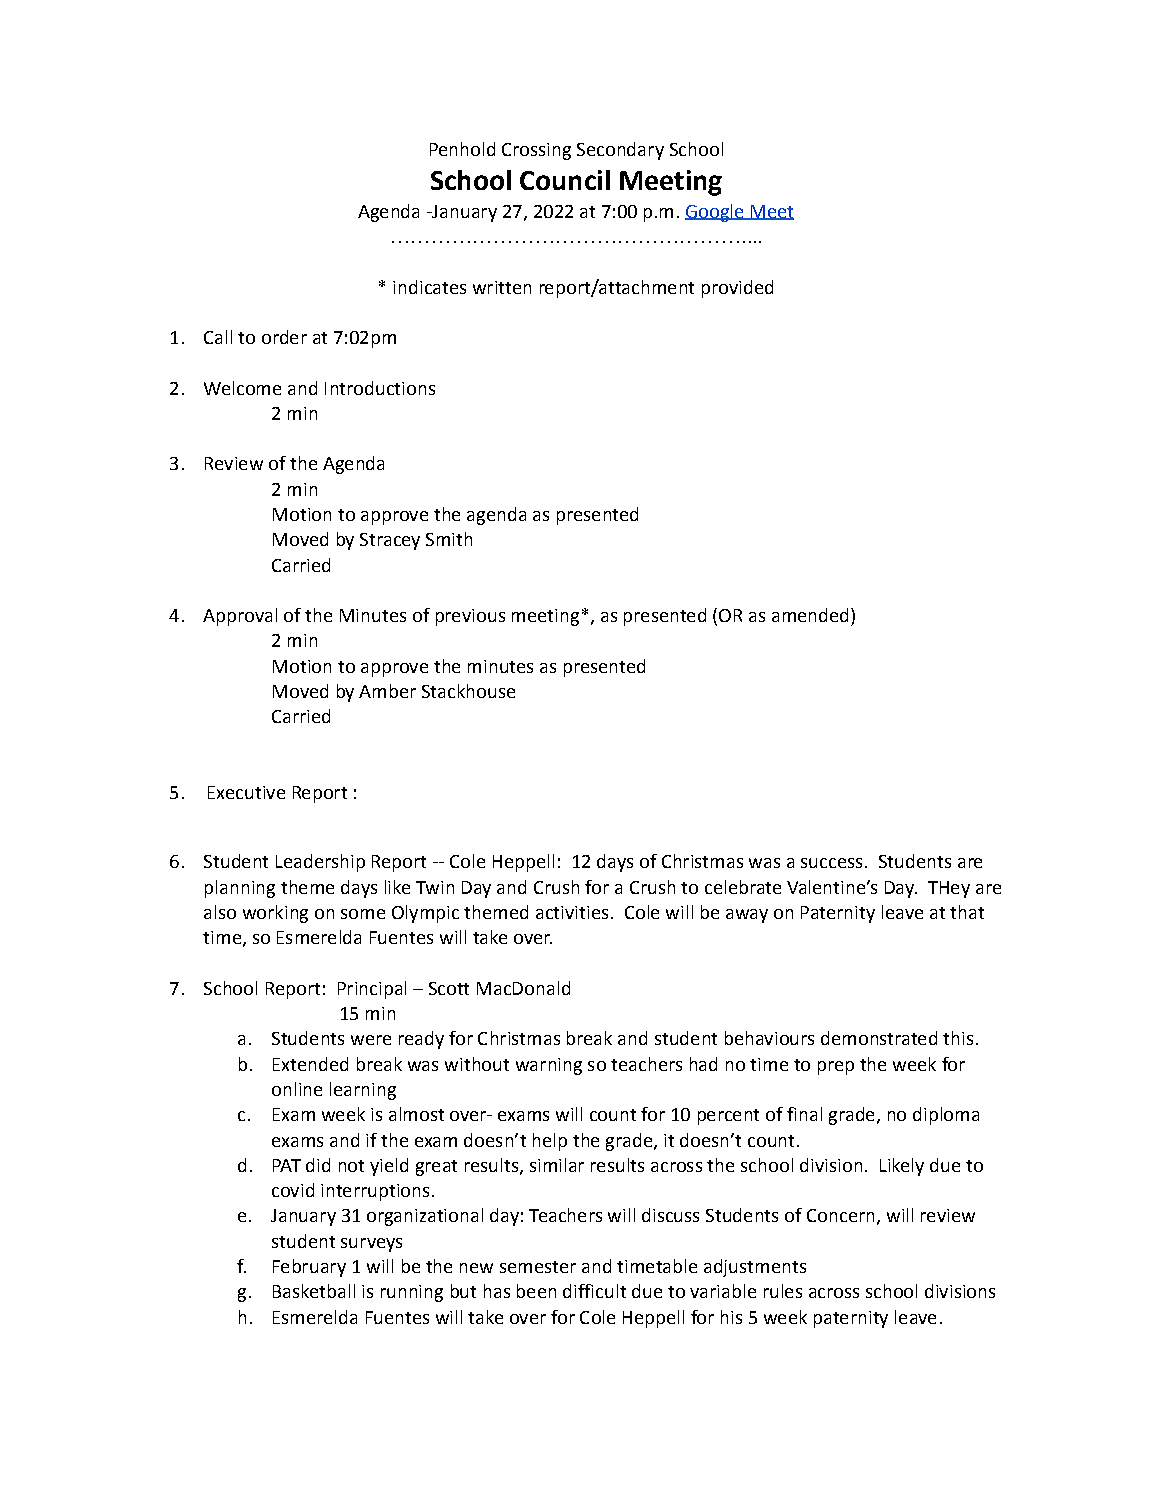  Describe the element at coordinates (840, 1215) in the screenshot. I see `Concern` at that location.
